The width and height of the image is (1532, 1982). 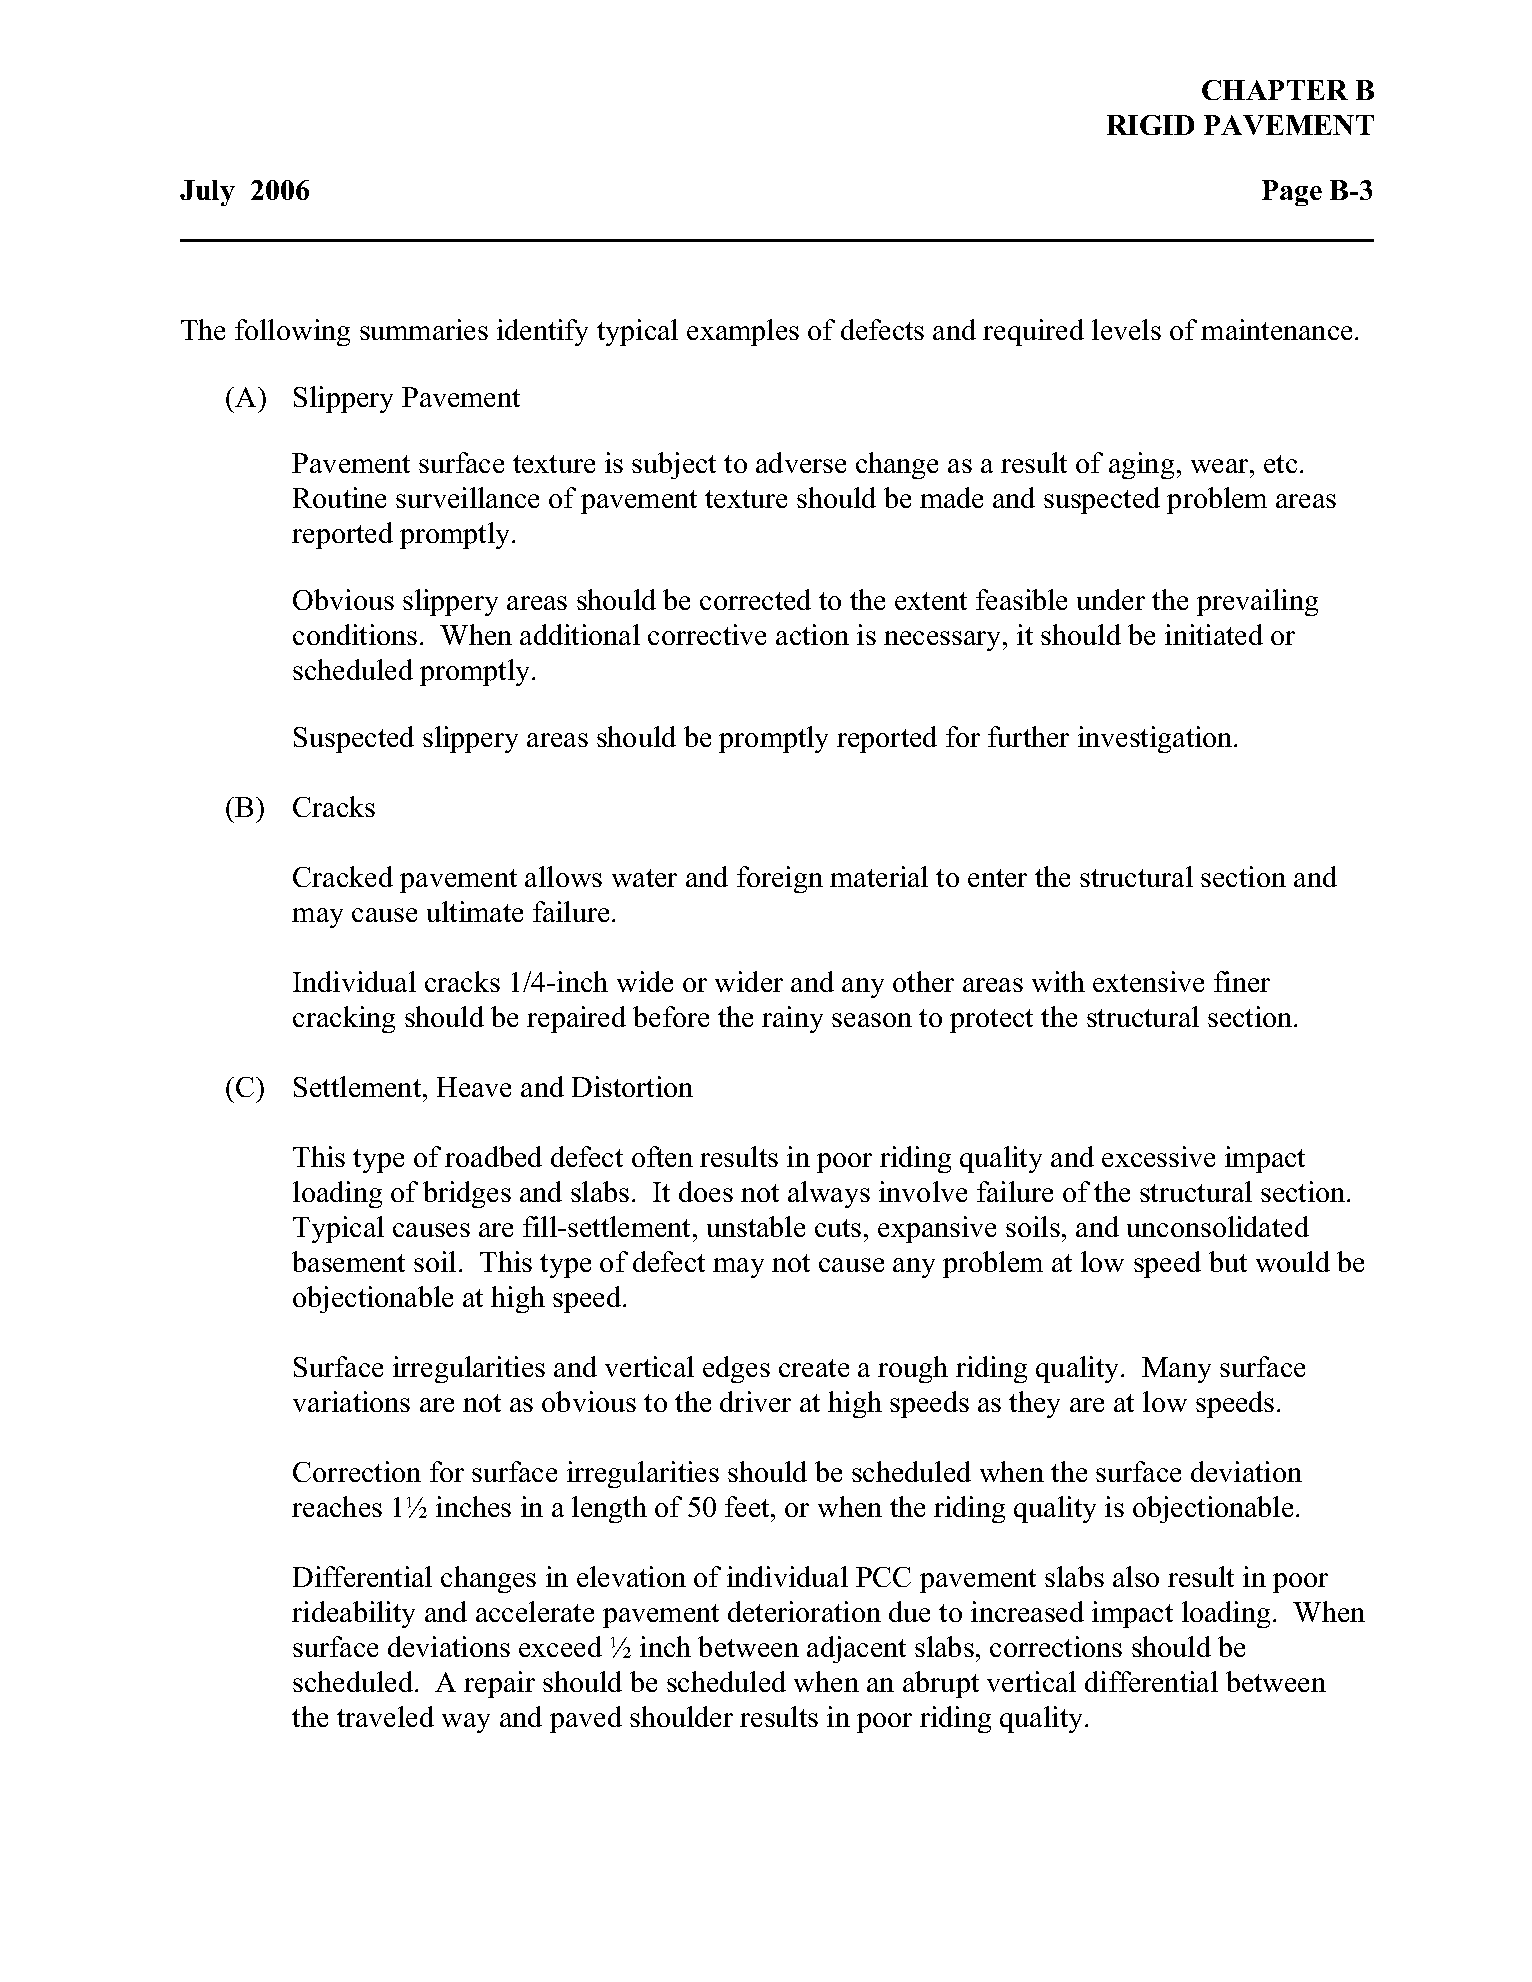 What do you see at coordinates (804, 1611) in the image?
I see `deterioration` at bounding box center [804, 1611].
